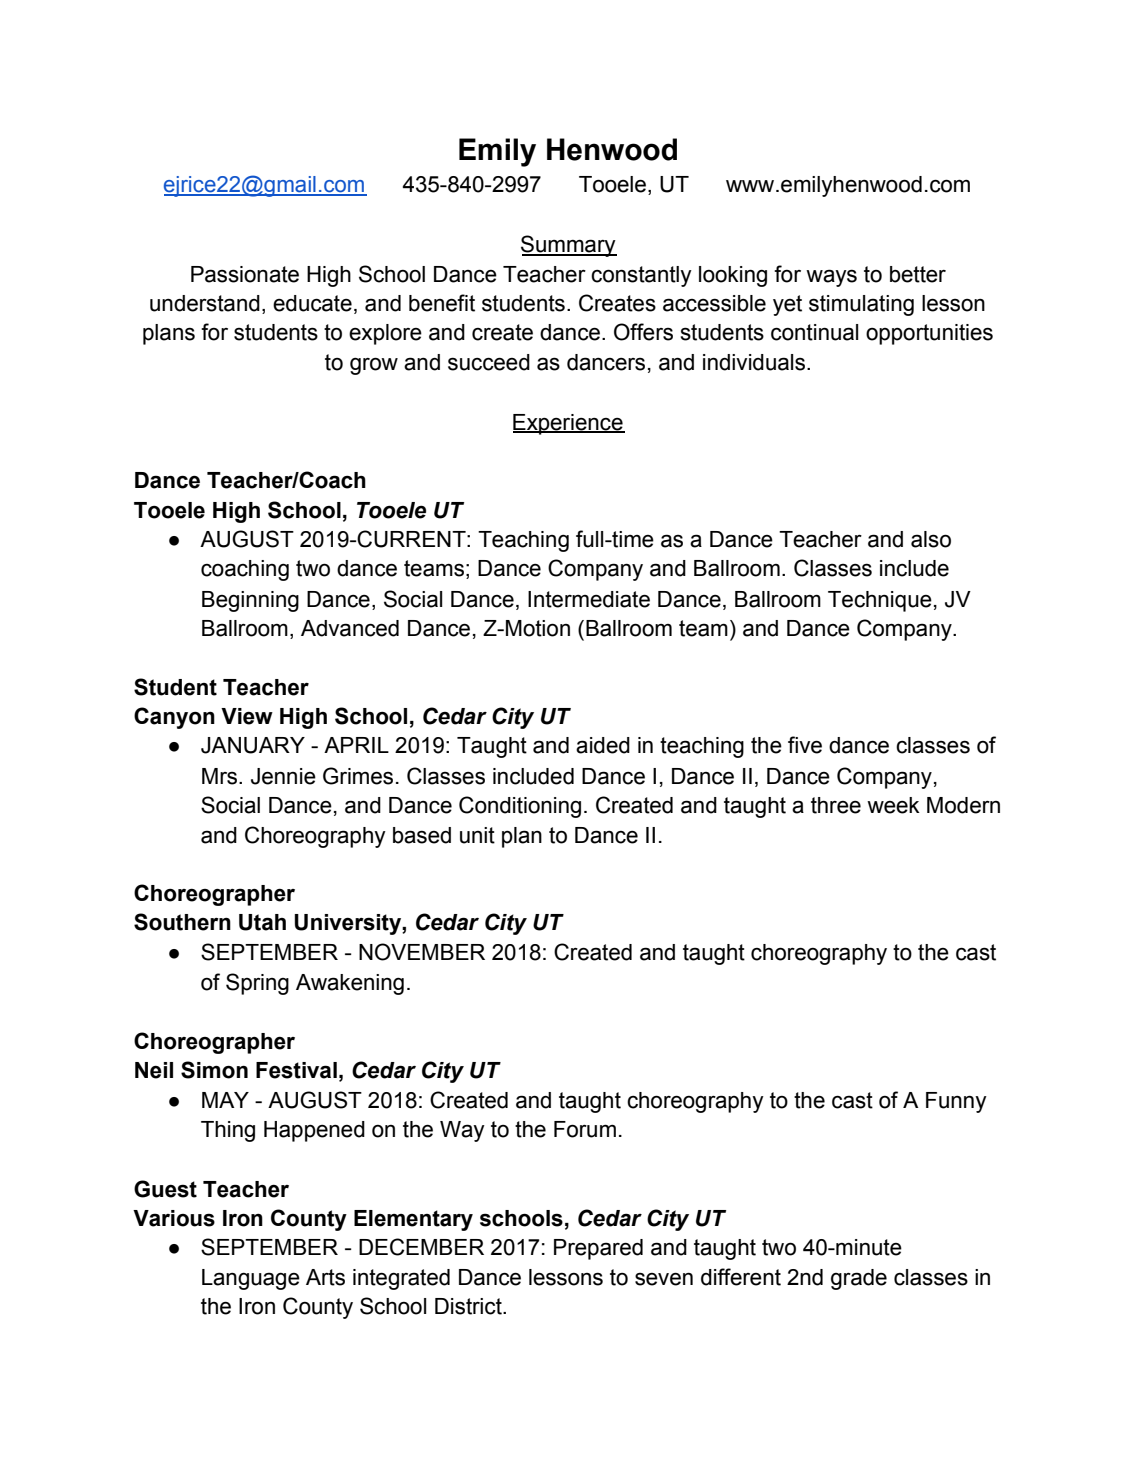  What do you see at coordinates (859, 1279) in the screenshot?
I see `grade` at bounding box center [859, 1279].
